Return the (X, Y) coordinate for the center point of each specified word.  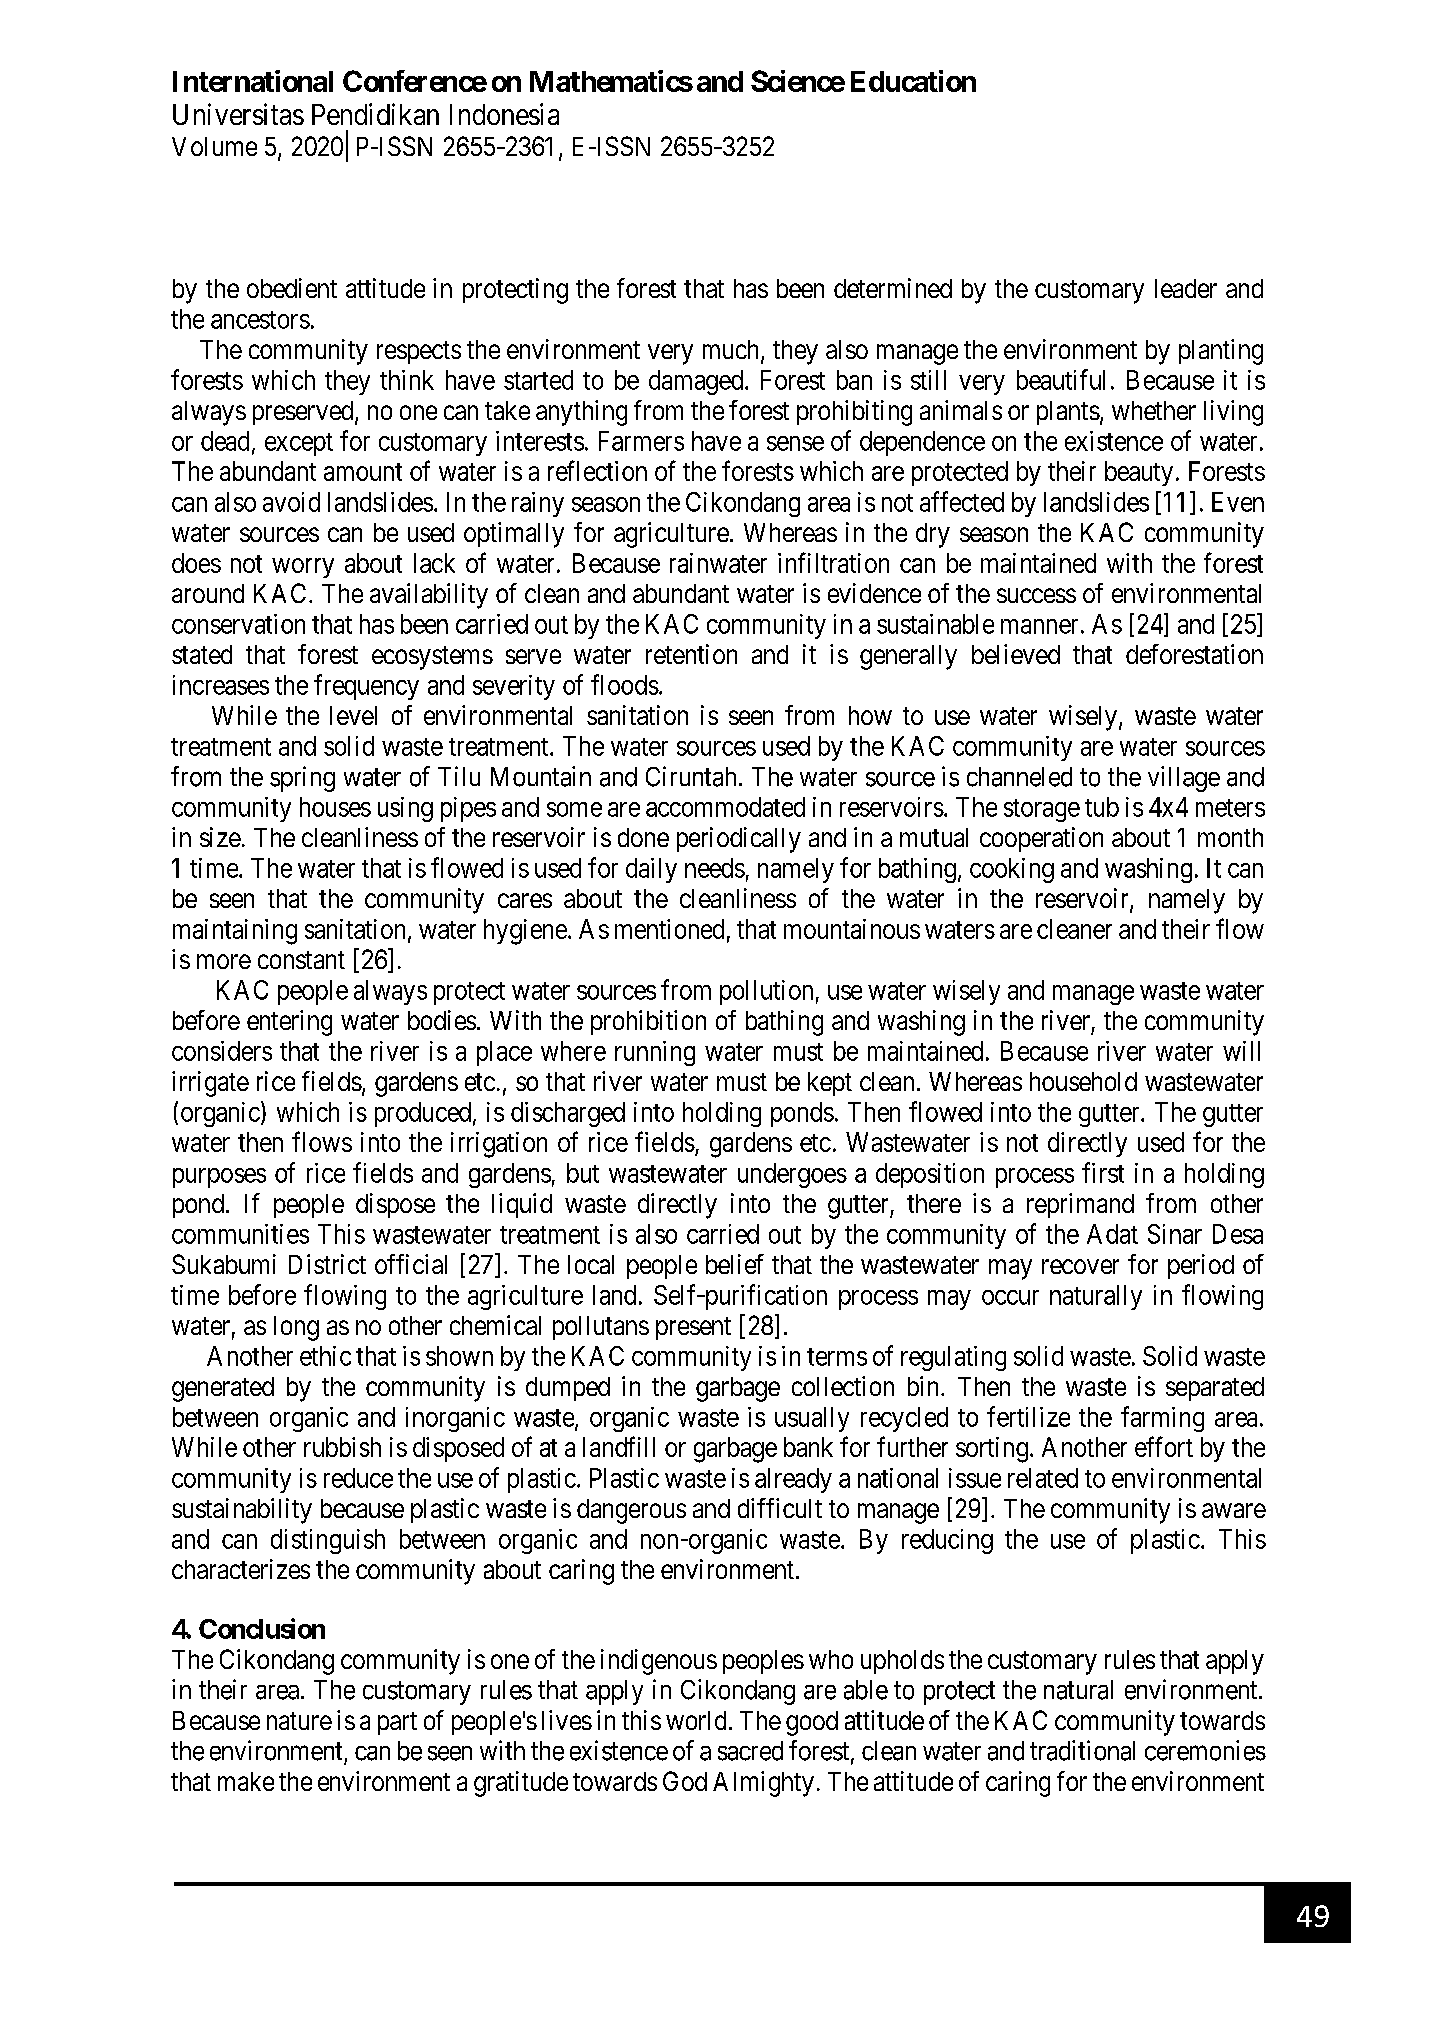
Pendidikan (375, 114)
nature (299, 1721)
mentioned (669, 929)
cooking (1012, 870)
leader (1186, 288)
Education (913, 81)
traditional (1082, 1750)
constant (301, 960)
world (696, 1720)
